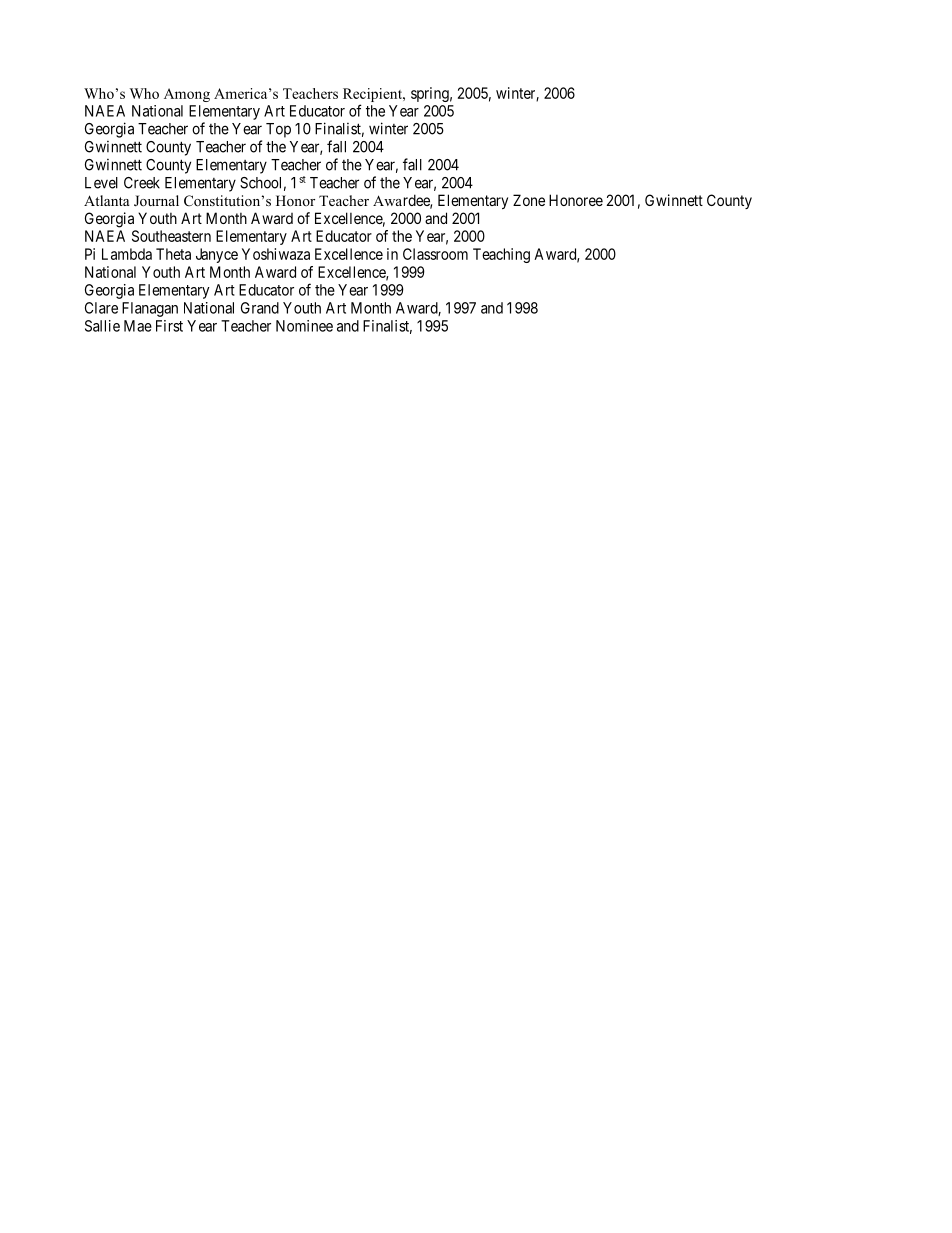 This screenshot has width=952, height=1233. What do you see at coordinates (187, 95) in the screenshot?
I see `Among` at bounding box center [187, 95].
